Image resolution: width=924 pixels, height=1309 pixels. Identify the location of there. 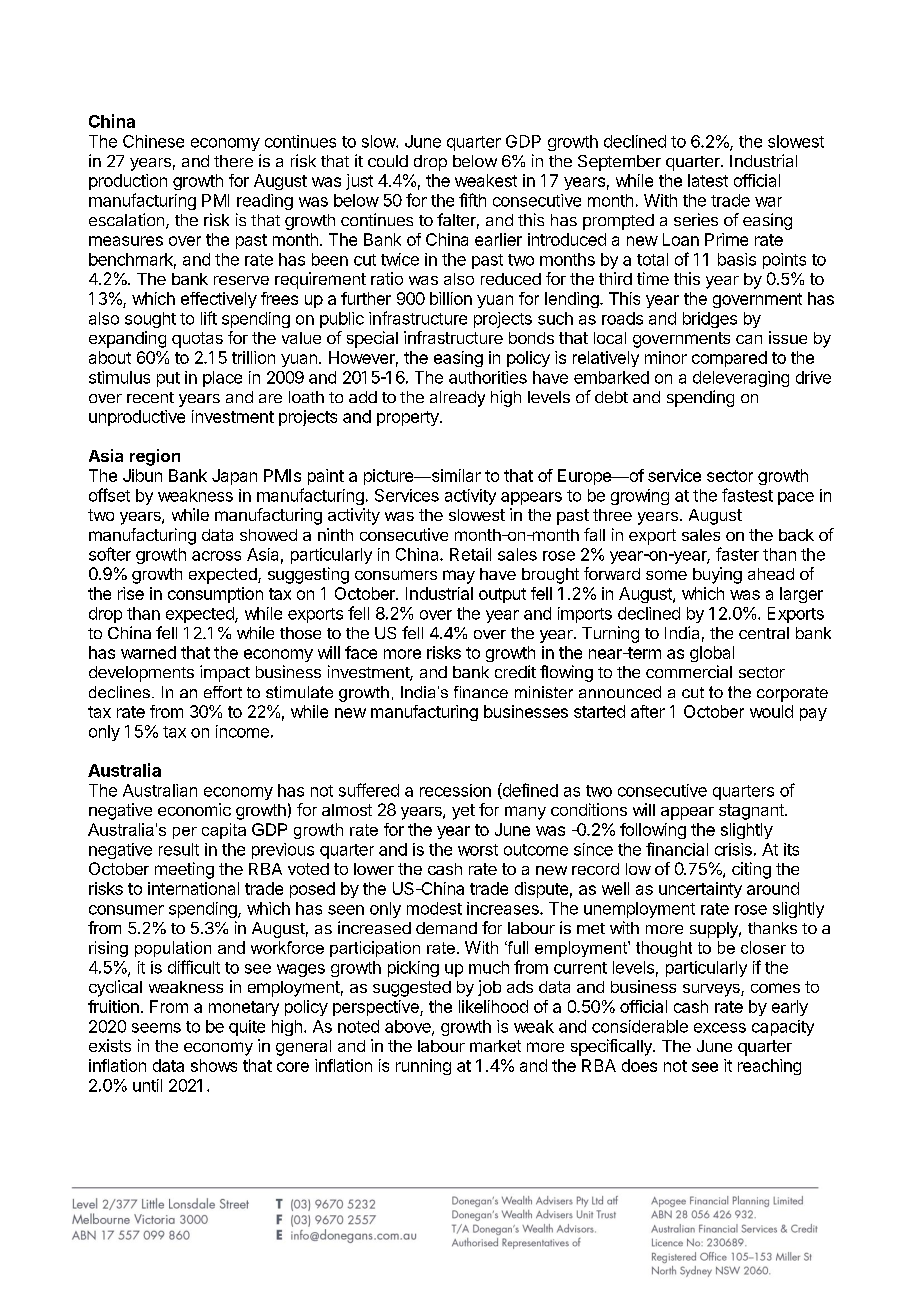
(233, 161).
